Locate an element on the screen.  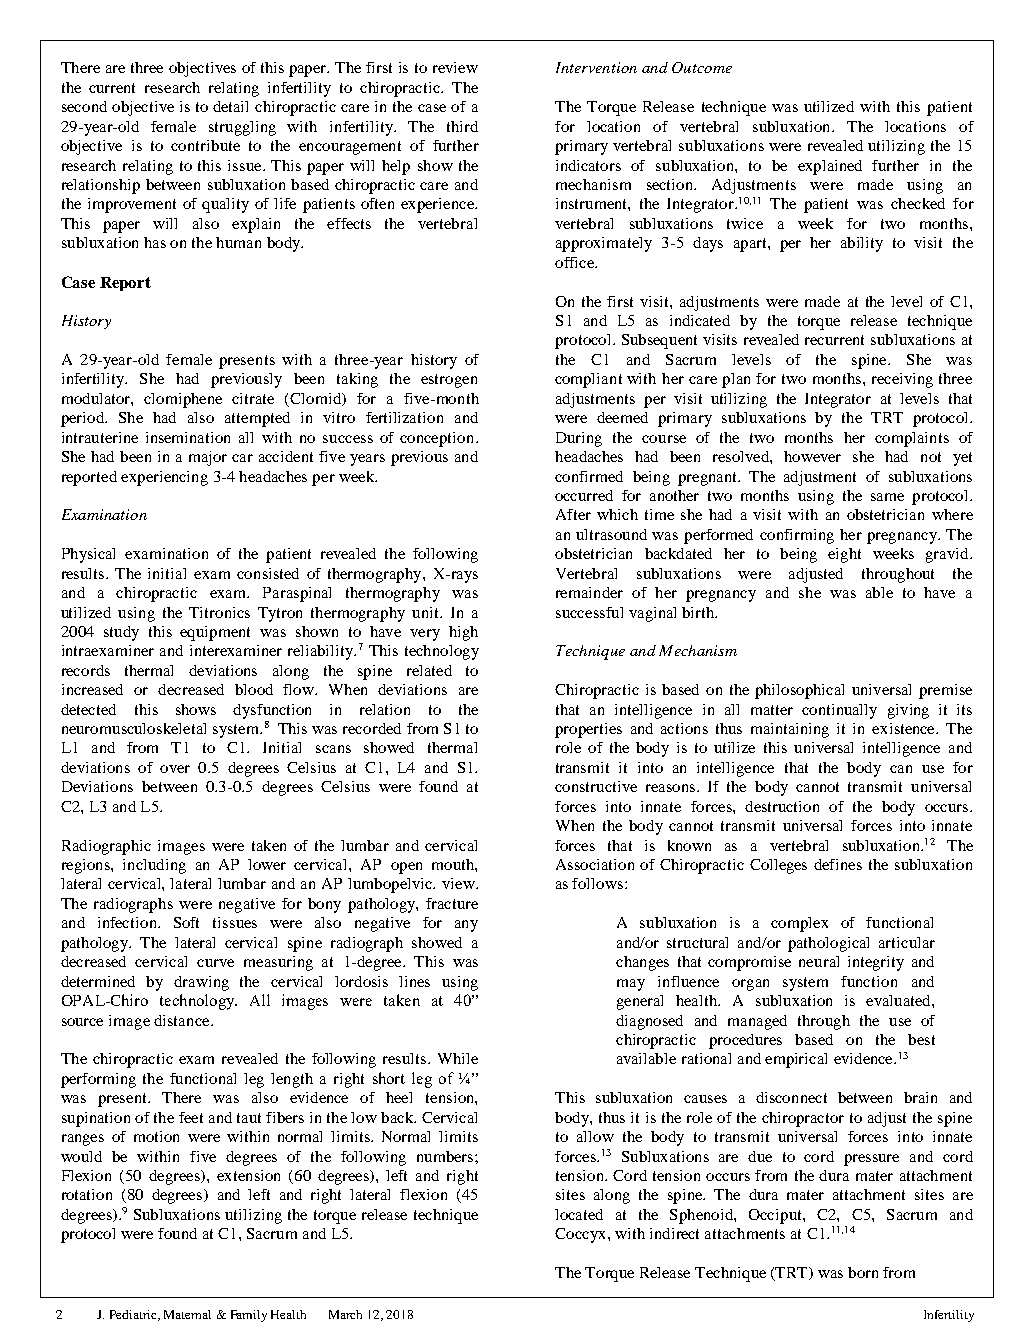
detail is located at coordinates (230, 106).
